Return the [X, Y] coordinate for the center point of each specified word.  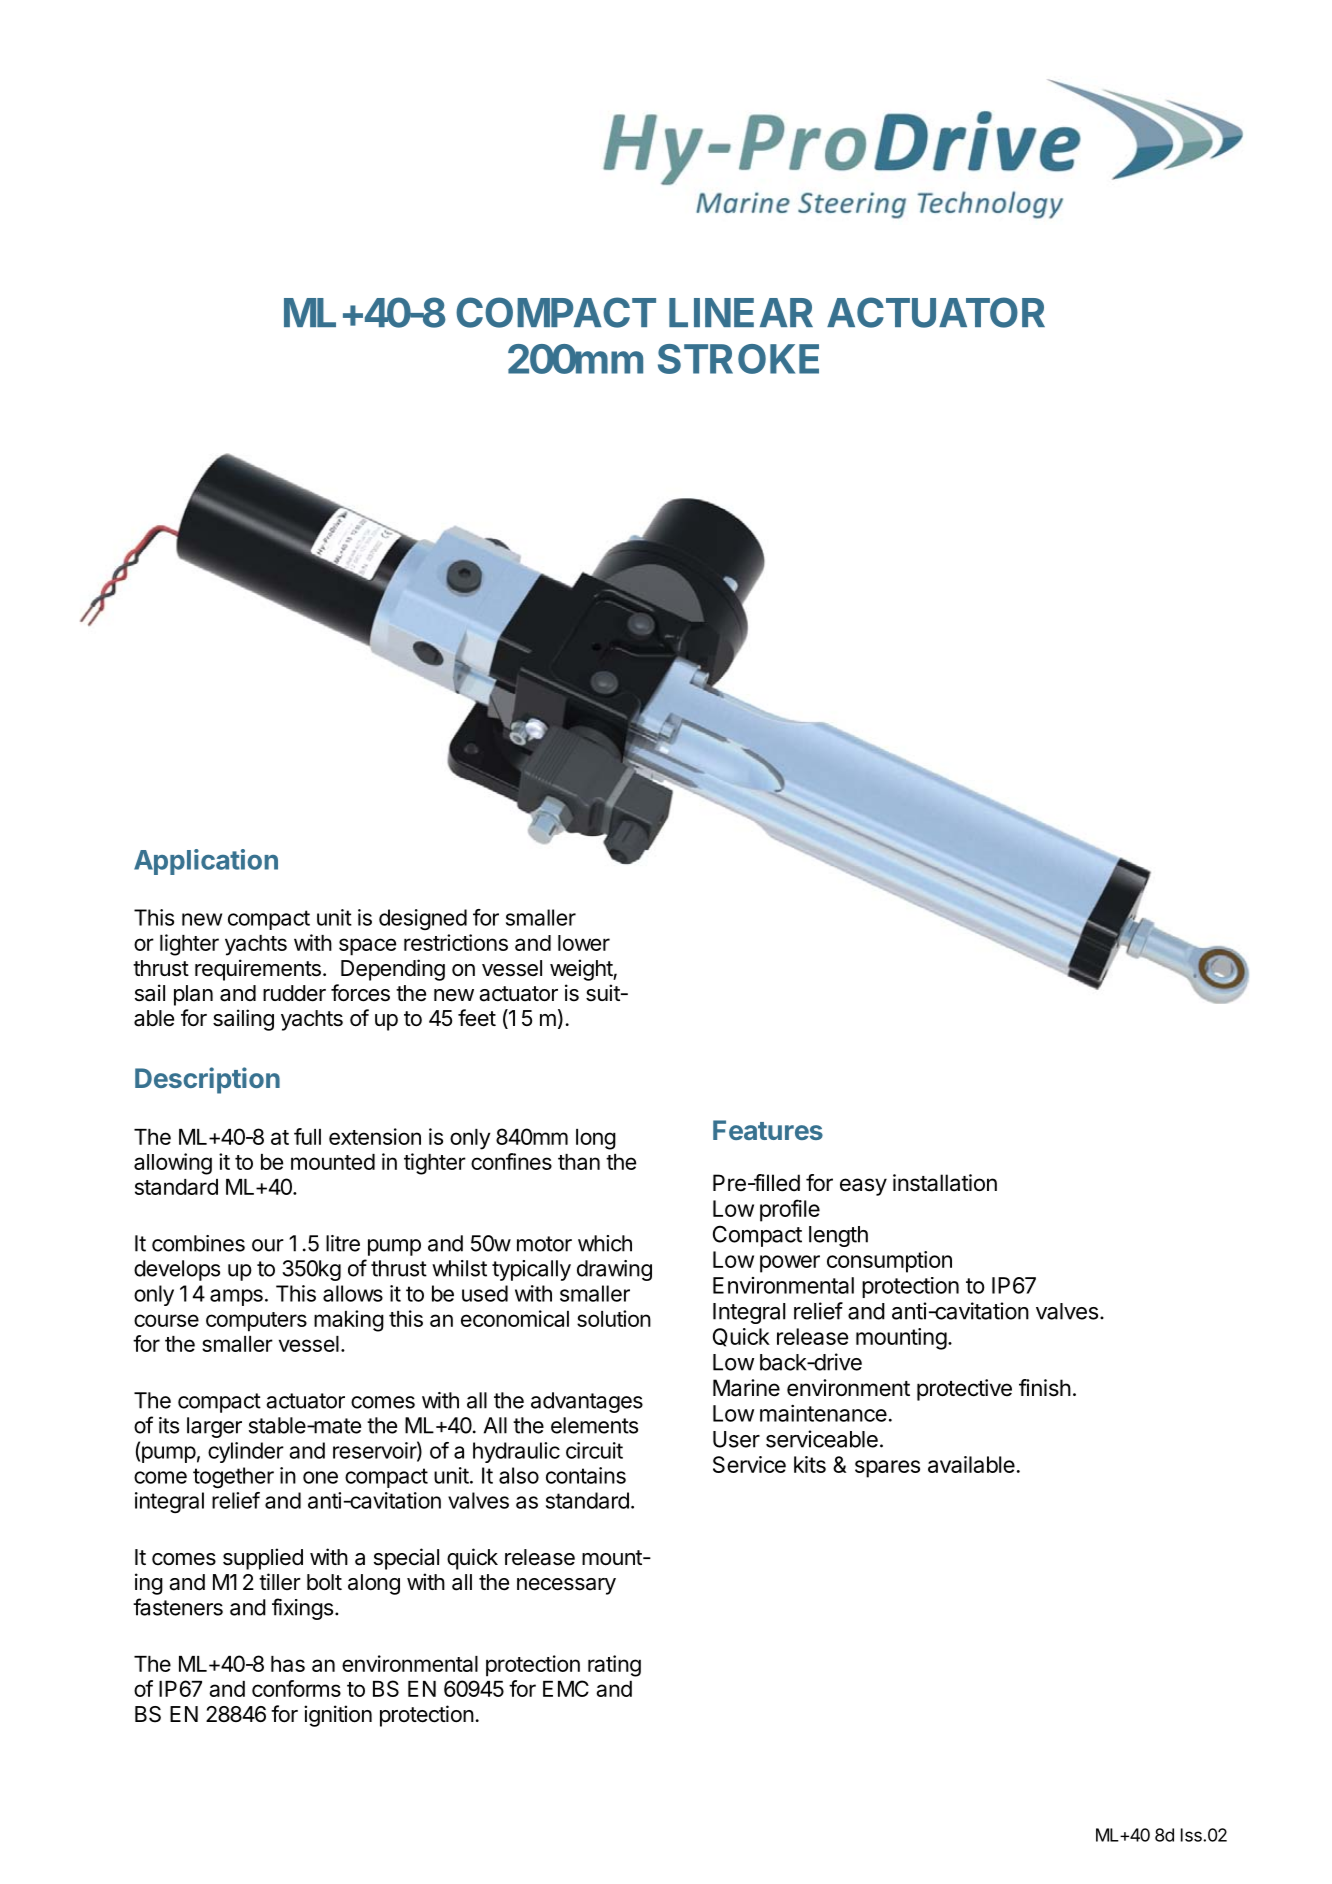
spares [887, 1469]
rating [614, 1666]
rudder [294, 993]
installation [945, 1183]
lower [584, 943]
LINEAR [741, 312]
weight [582, 970]
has [288, 1664]
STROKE [738, 359]
